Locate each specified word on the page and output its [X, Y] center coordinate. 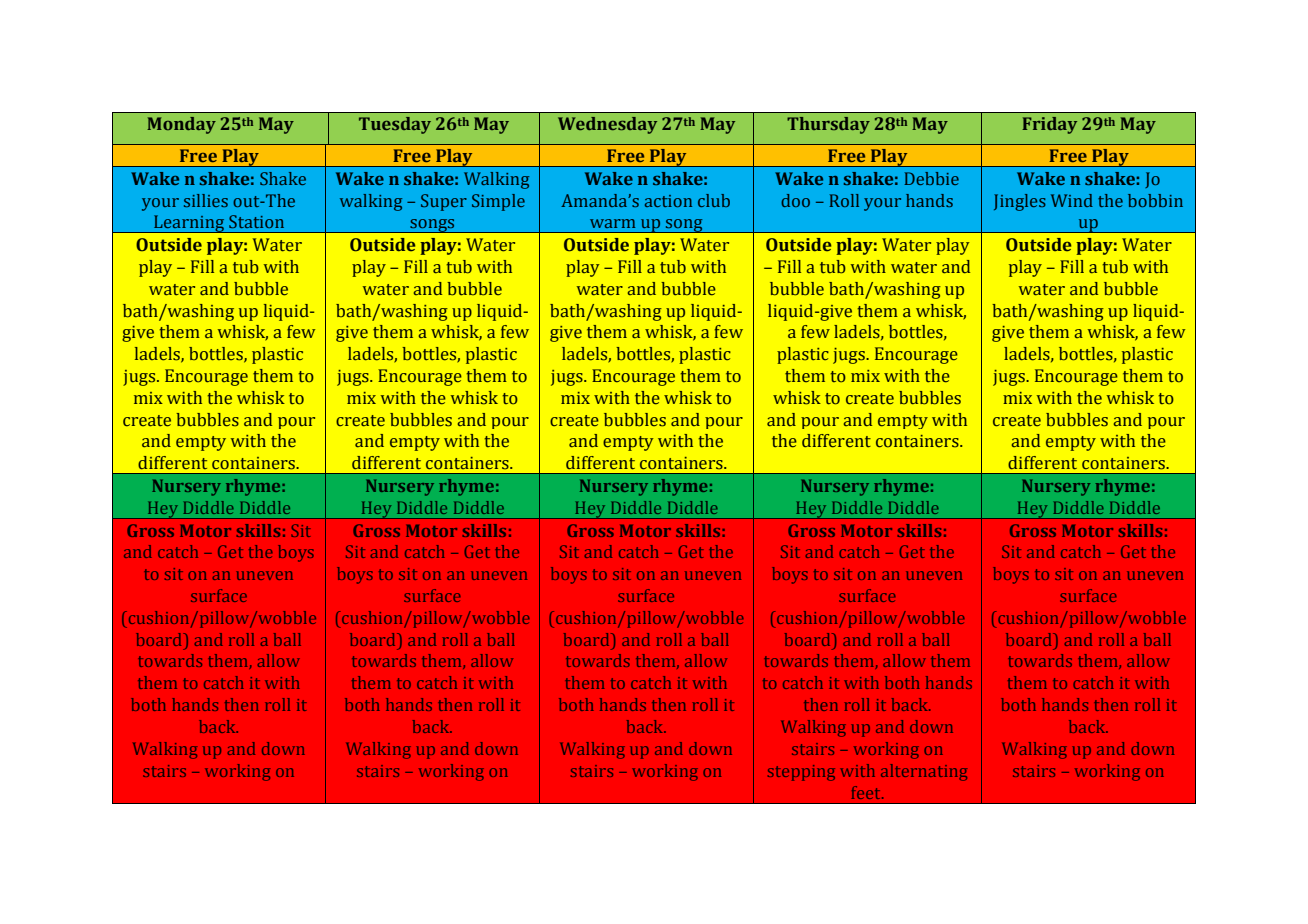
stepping [801, 773]
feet [867, 792]
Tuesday [395, 125]
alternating [924, 772]
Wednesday [607, 125]
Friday [1049, 125]
